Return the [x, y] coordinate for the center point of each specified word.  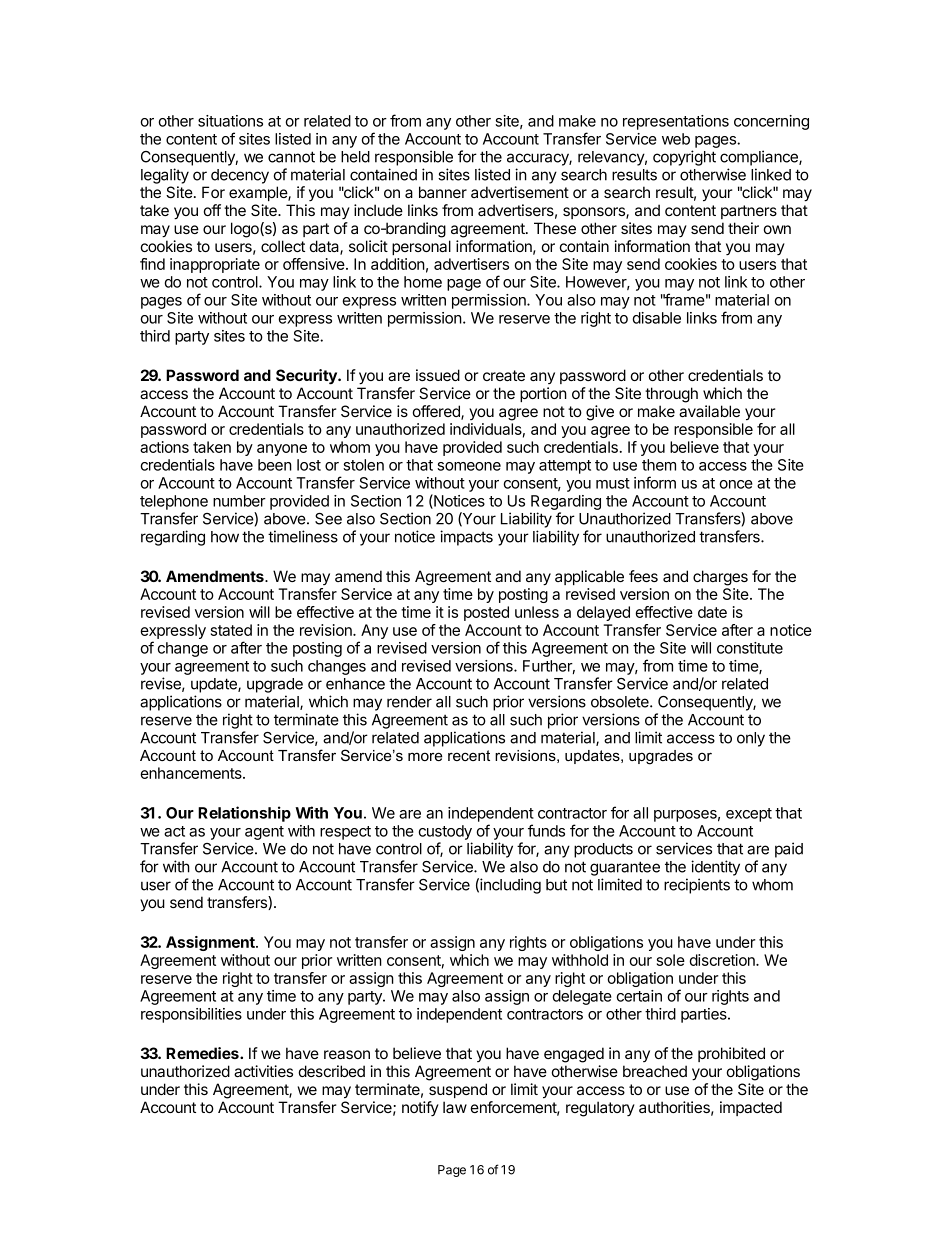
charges [720, 578]
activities [263, 1071]
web [676, 139]
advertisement [520, 192]
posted [486, 613]
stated [231, 630]
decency [240, 176]
